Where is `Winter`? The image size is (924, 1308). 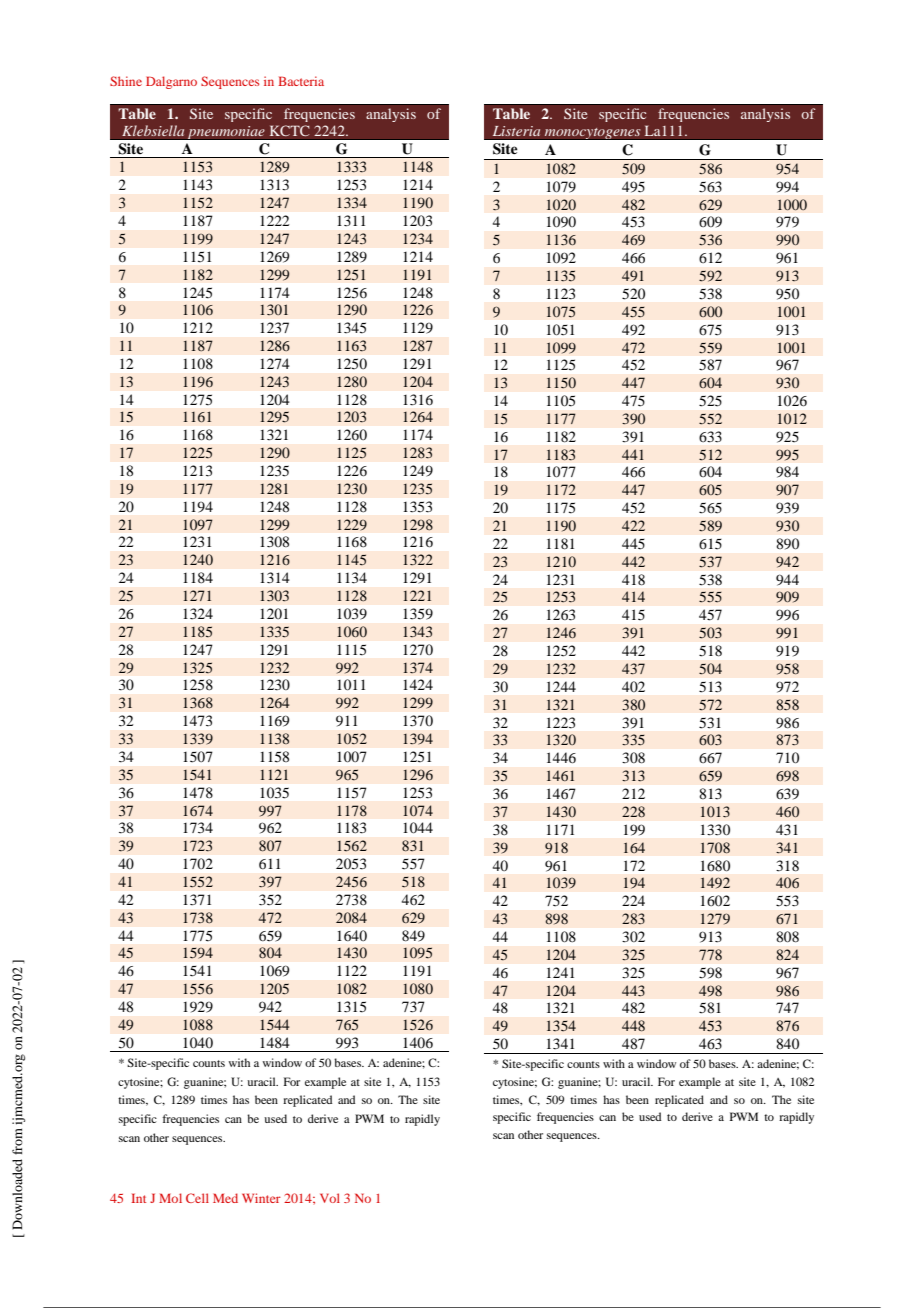 Winter is located at coordinates (261, 1198).
